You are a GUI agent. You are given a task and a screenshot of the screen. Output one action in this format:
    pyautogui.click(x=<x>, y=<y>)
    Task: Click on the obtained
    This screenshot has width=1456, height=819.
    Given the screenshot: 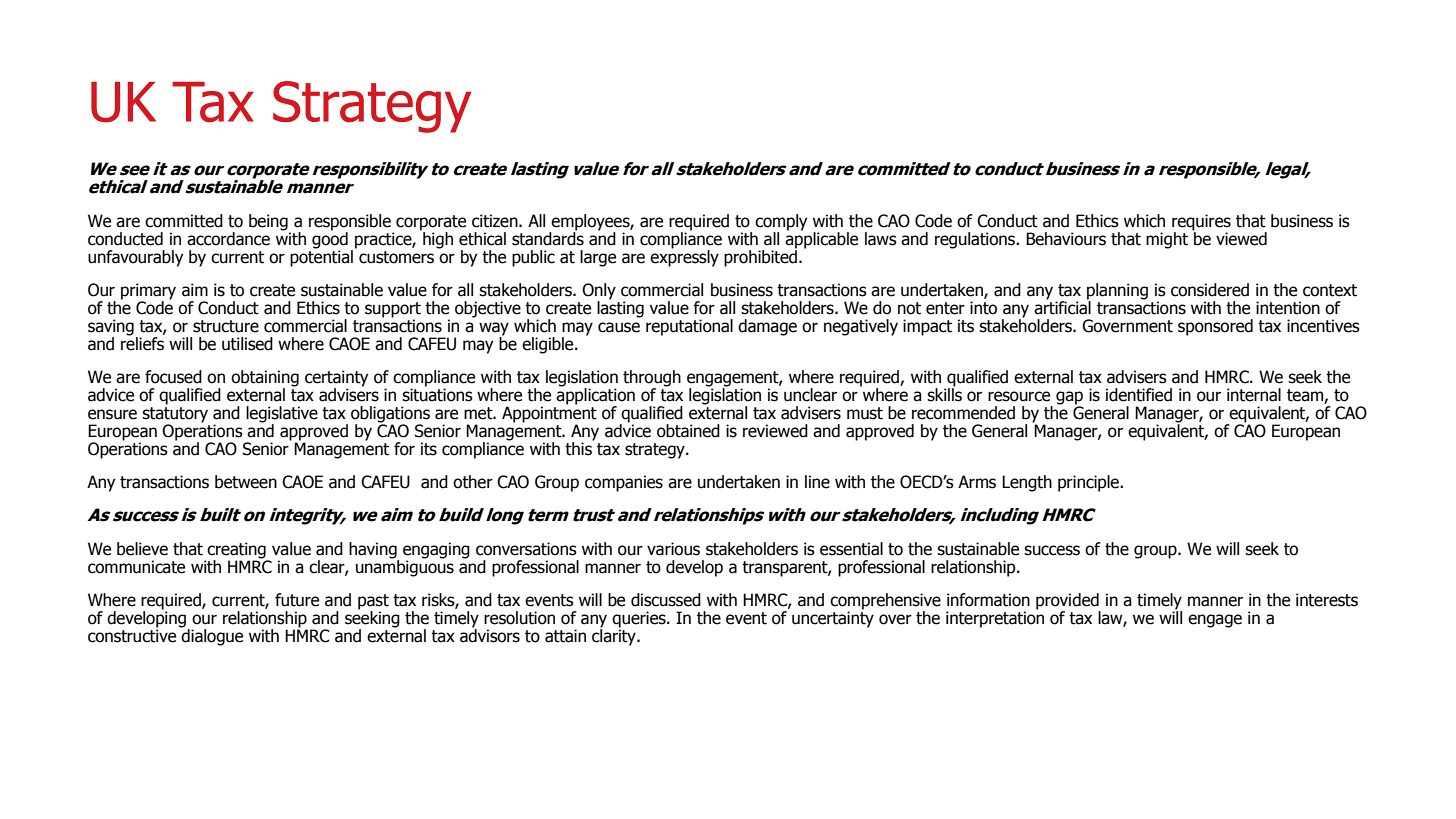 What is the action you would take?
    pyautogui.click(x=688, y=431)
